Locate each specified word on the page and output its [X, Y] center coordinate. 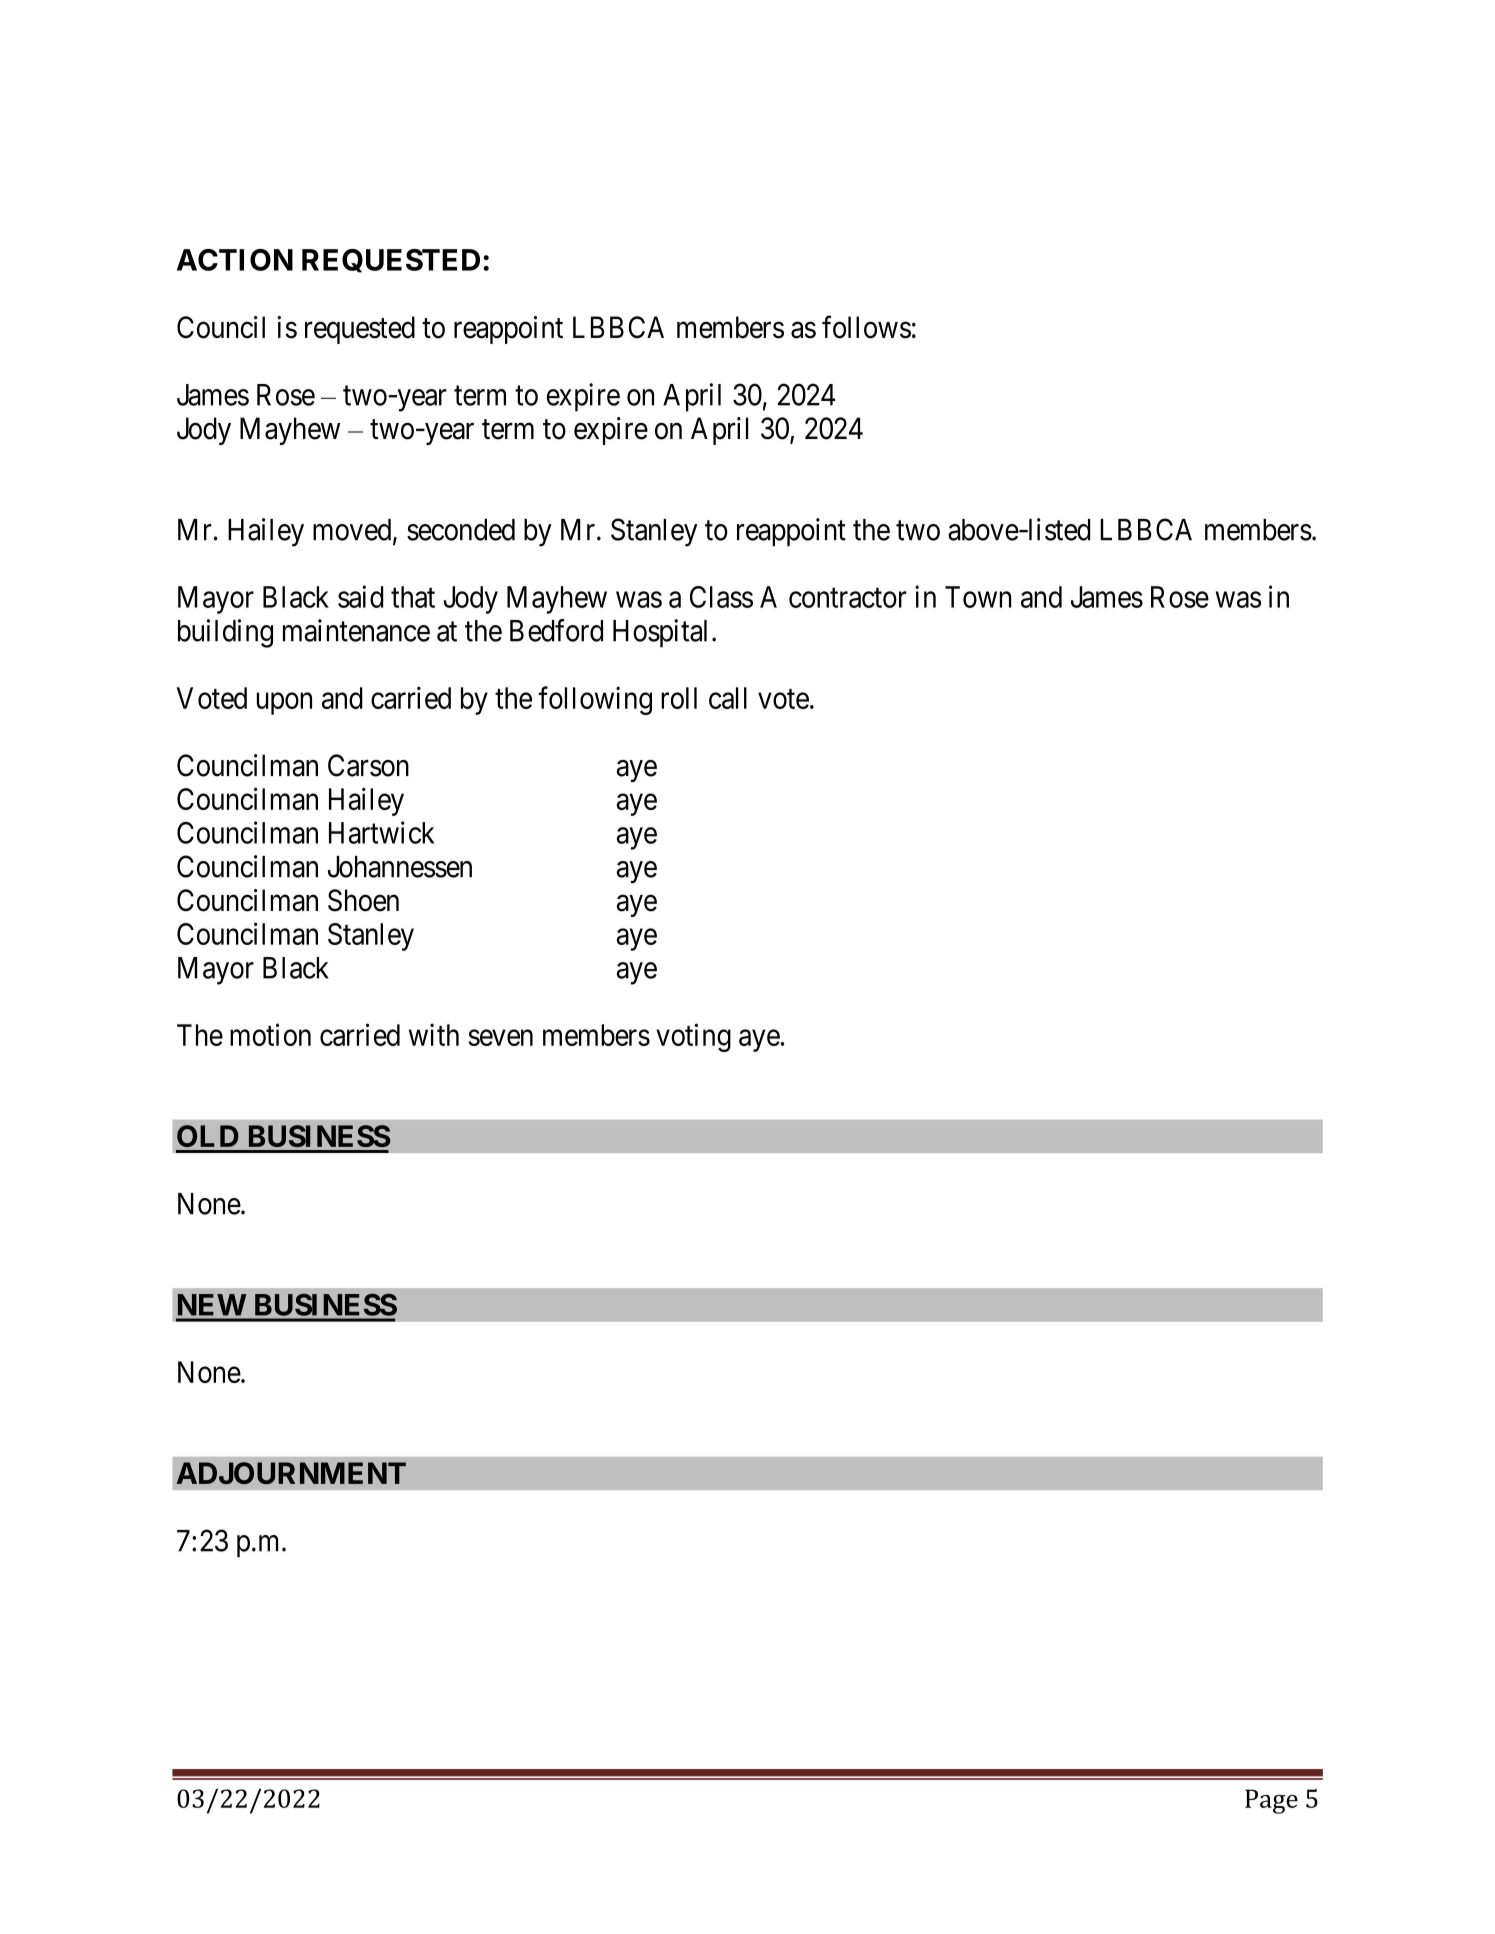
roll [679, 698]
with [434, 1034]
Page [1271, 1801]
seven [500, 1038]
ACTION [235, 260]
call [728, 698]
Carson [368, 765]
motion [270, 1034]
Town [978, 597]
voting [693, 1037]
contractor [848, 598]
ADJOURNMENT [291, 1473]
